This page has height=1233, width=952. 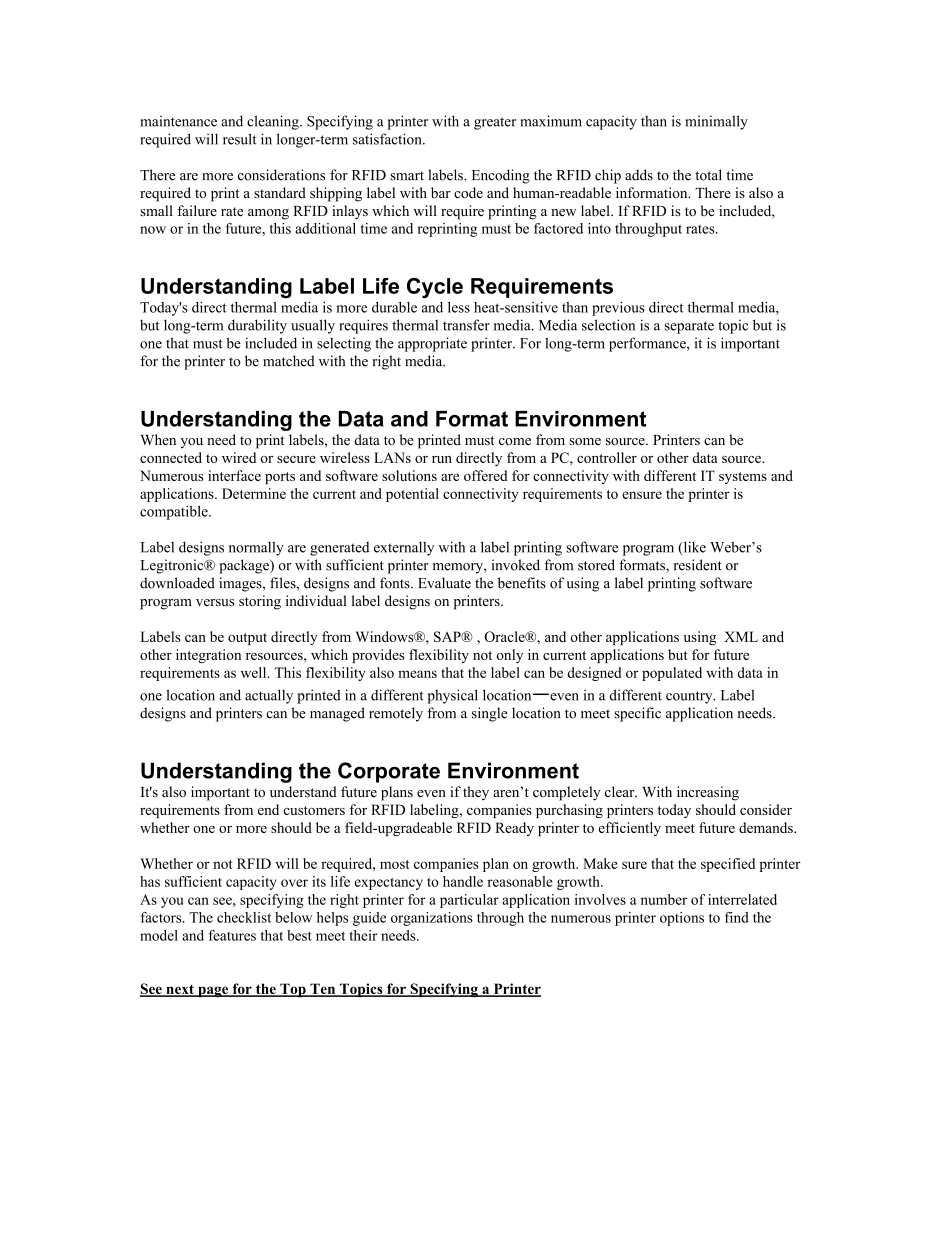 What do you see at coordinates (495, 123) in the page?
I see `greater` at bounding box center [495, 123].
